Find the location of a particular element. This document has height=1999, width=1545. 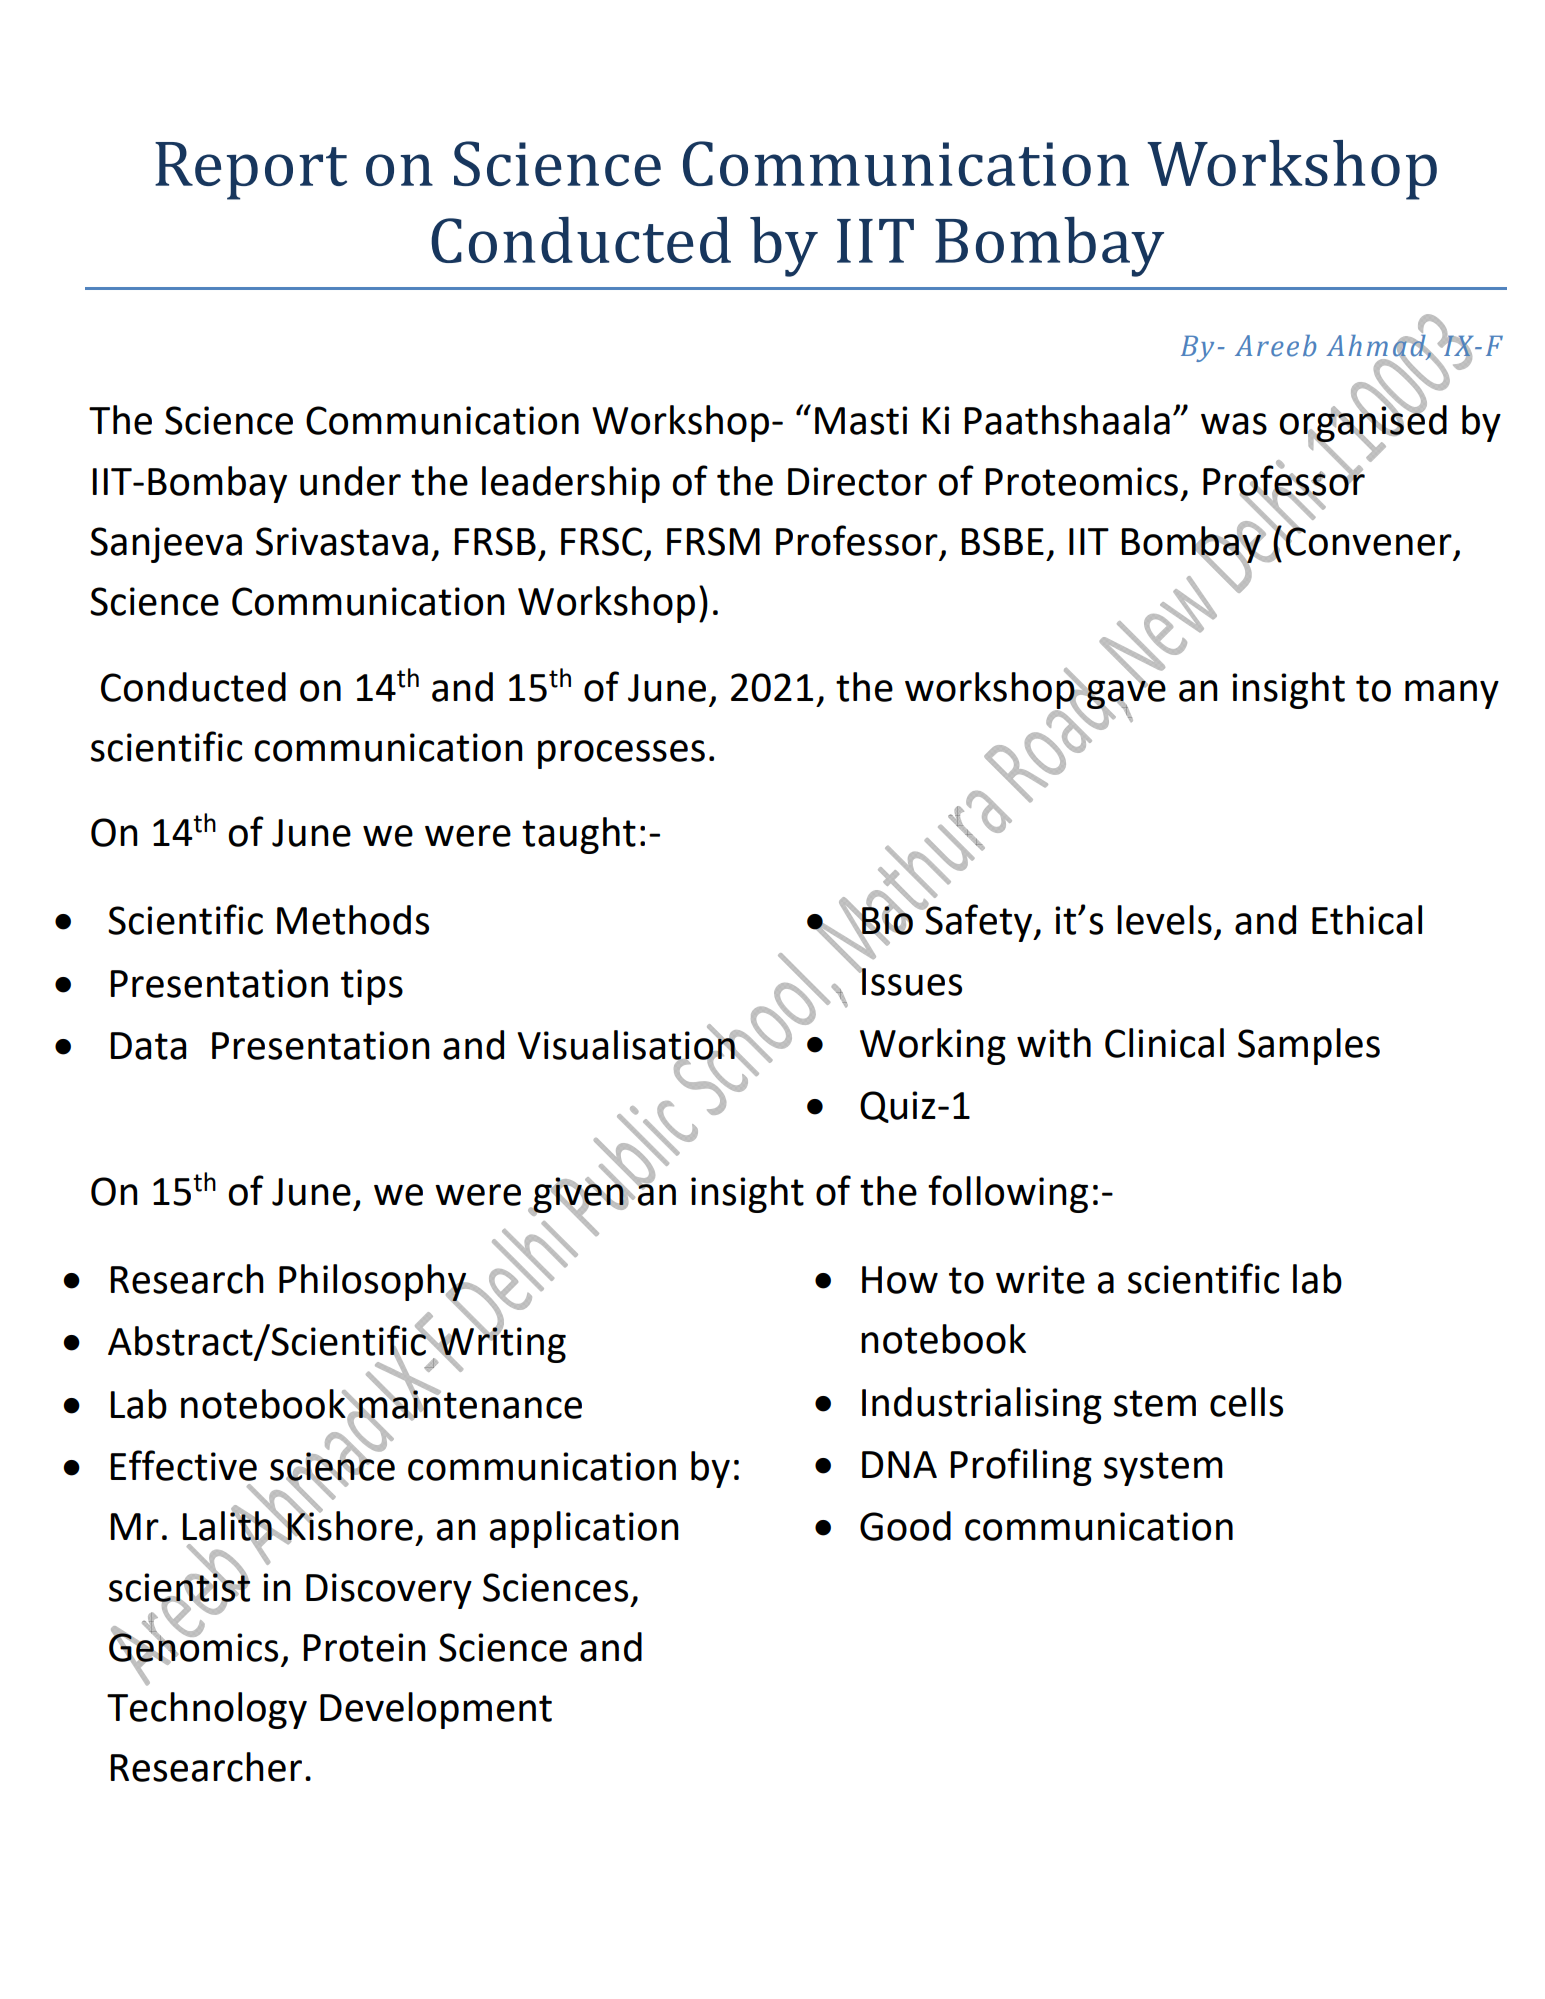

Methods is located at coordinates (353, 920).
